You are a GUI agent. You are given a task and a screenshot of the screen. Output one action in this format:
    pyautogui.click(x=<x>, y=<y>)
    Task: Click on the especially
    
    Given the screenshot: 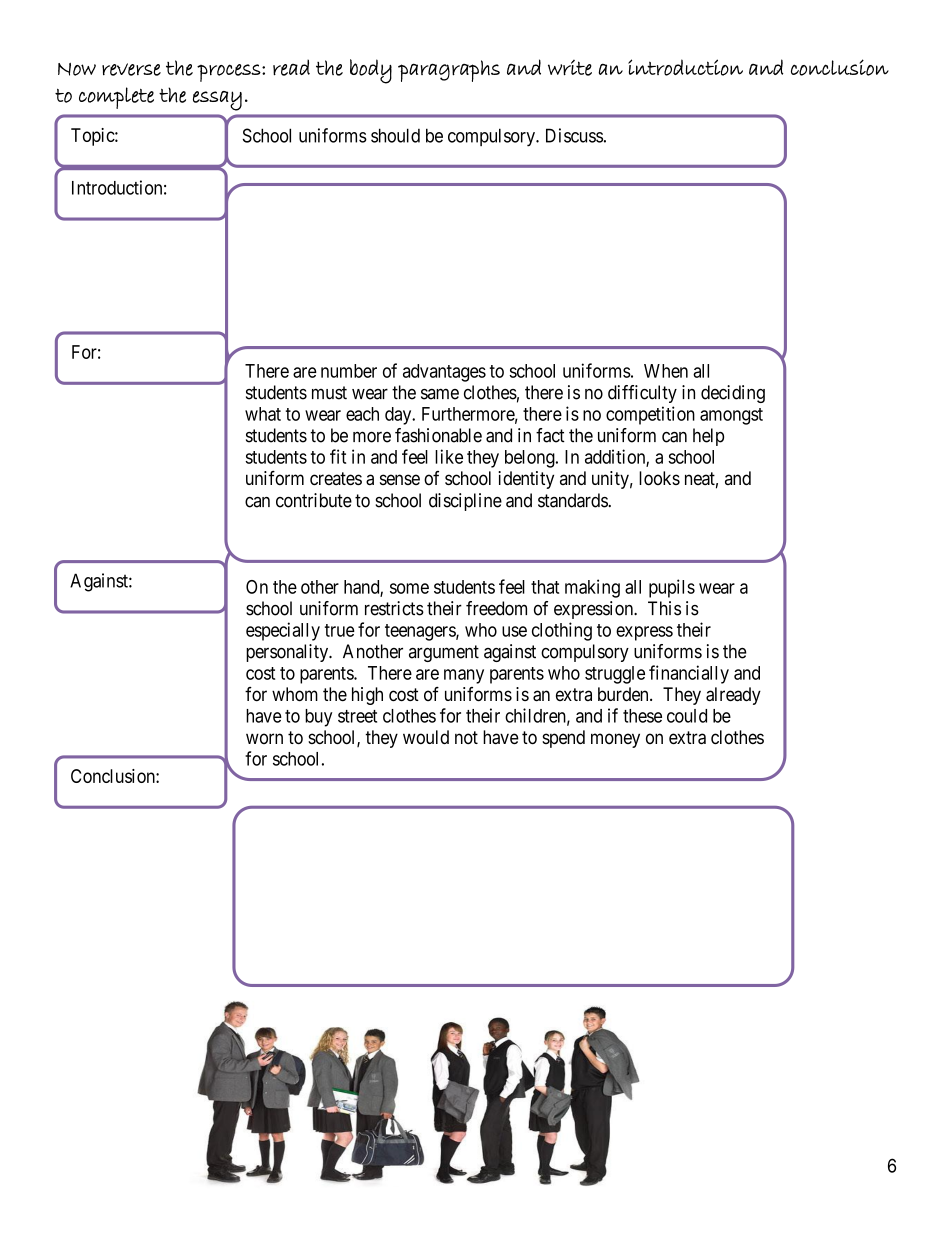 What is the action you would take?
    pyautogui.click(x=283, y=631)
